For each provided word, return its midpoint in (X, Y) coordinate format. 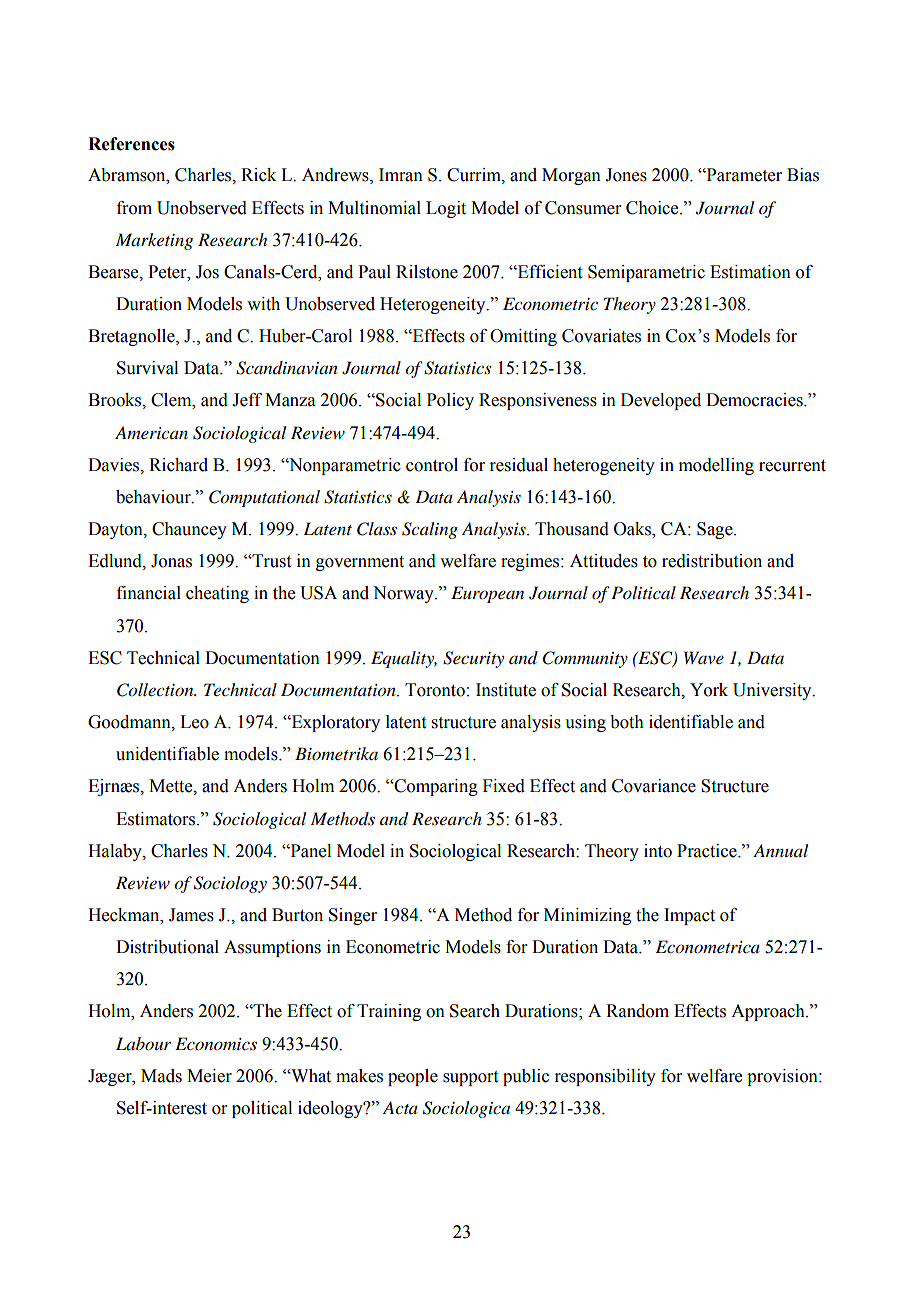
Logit (446, 209)
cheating (217, 594)
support (470, 1078)
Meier (209, 1076)
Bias (803, 175)
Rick (258, 175)
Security (473, 659)
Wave (704, 657)
